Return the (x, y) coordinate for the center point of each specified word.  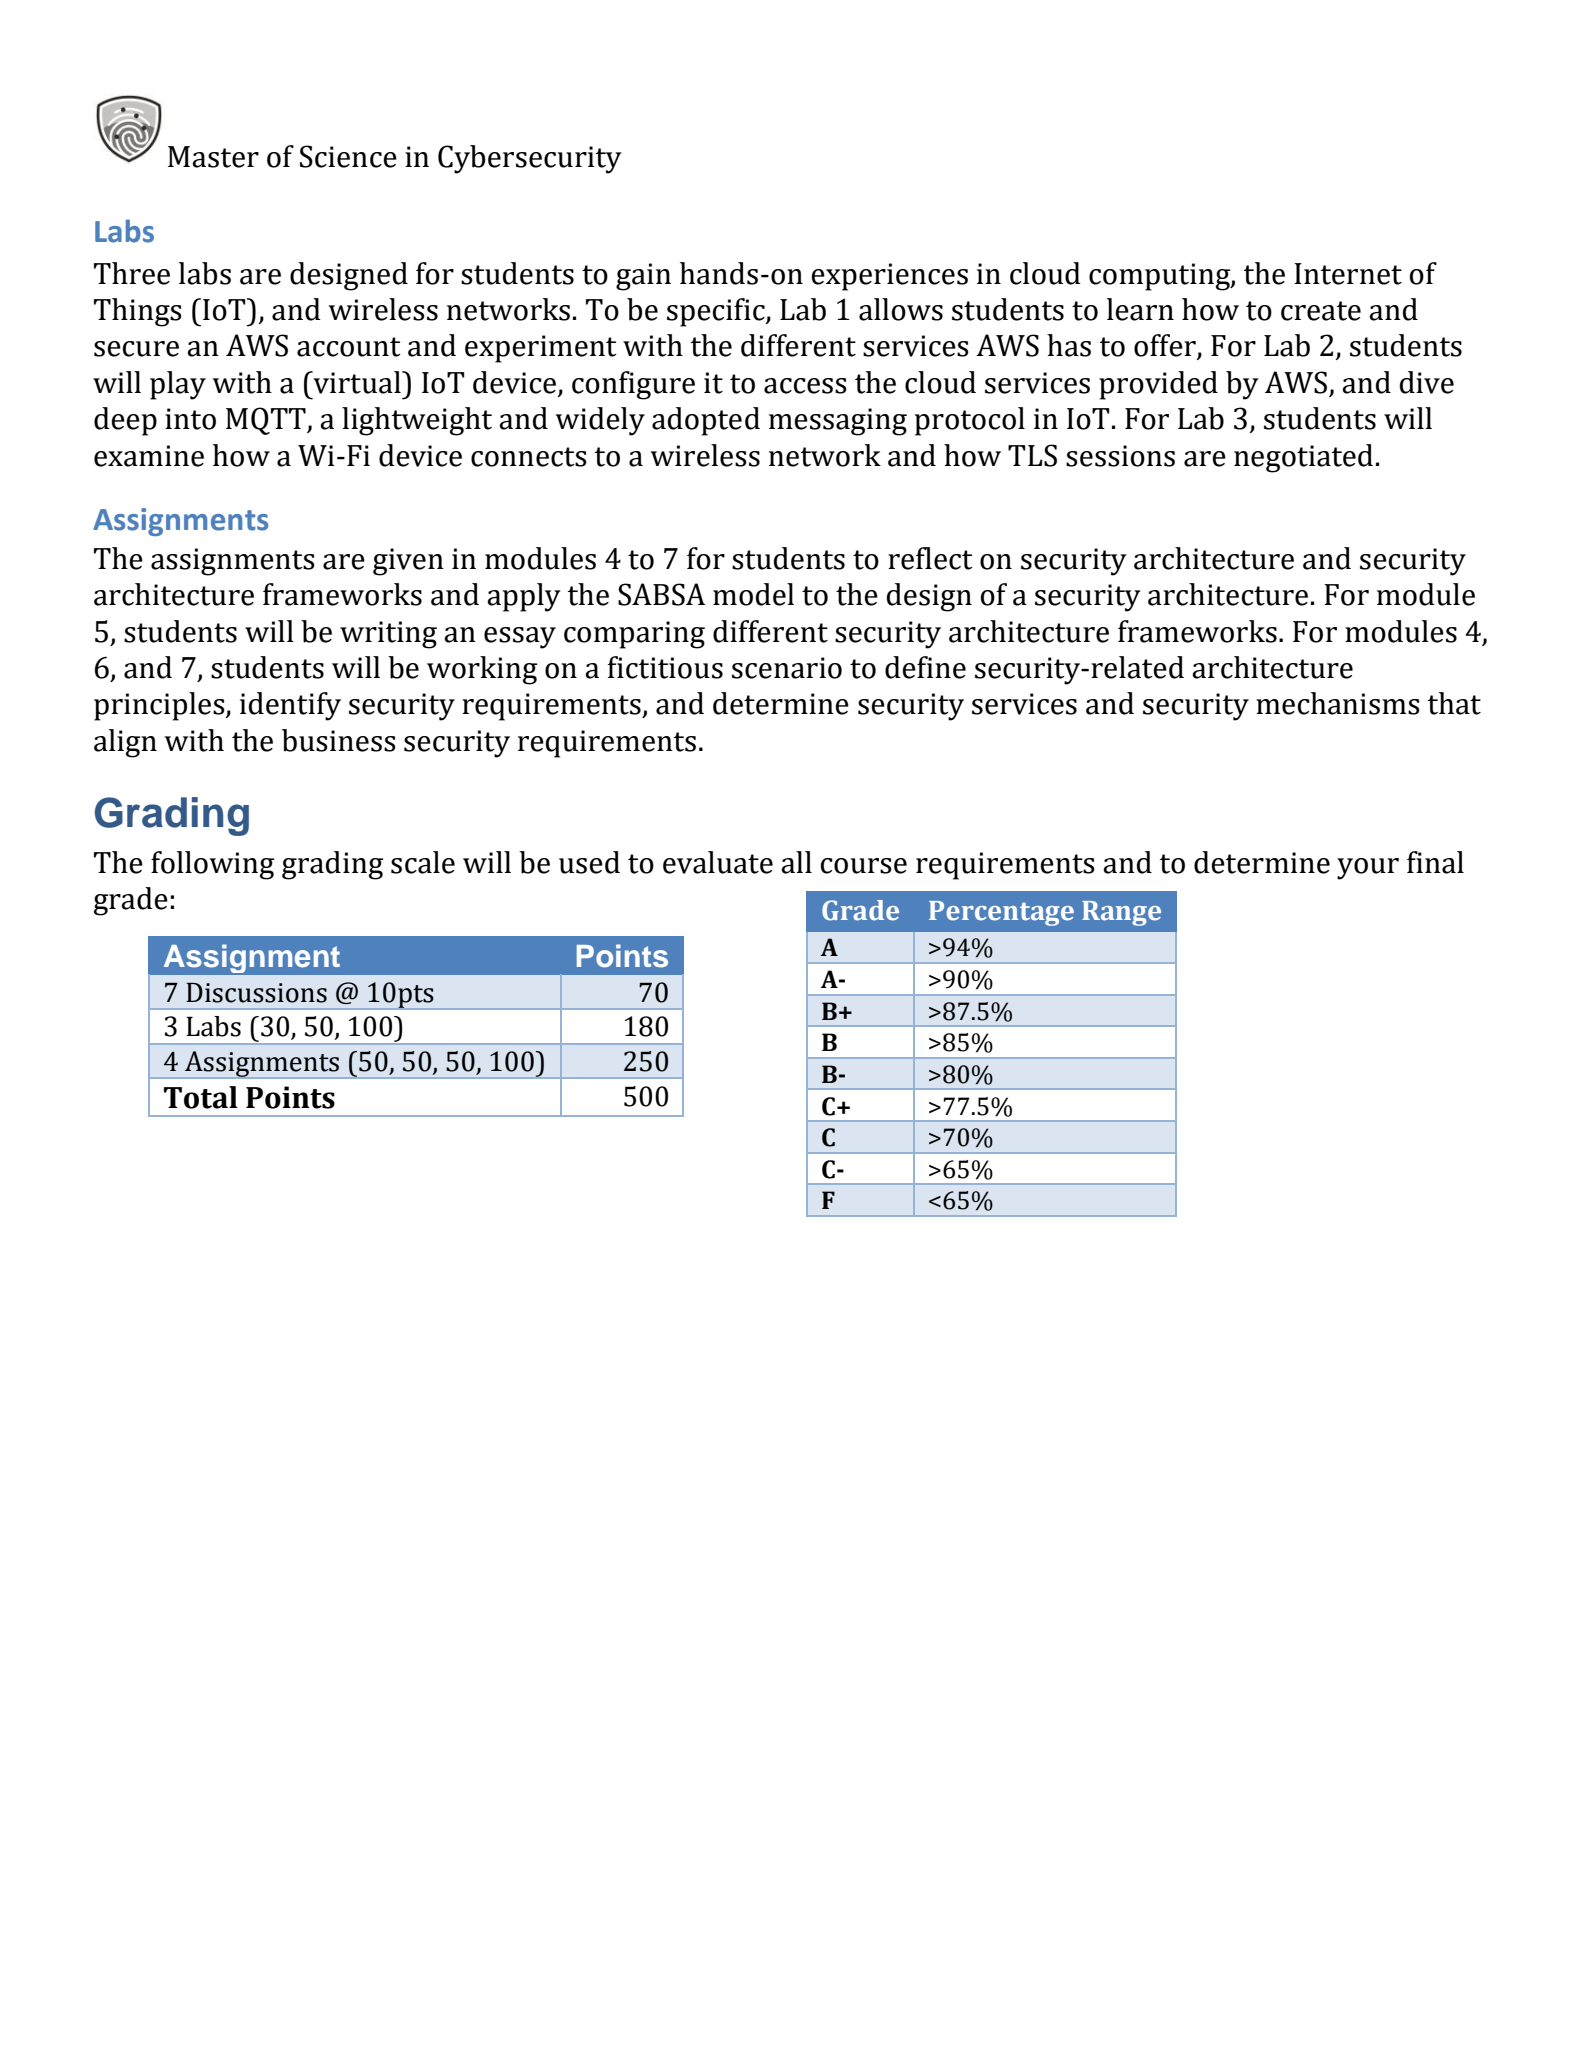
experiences (889, 277)
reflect (930, 558)
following (212, 865)
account (349, 347)
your (1368, 869)
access (805, 386)
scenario (787, 668)
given (408, 562)
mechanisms (1338, 703)
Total (201, 1097)
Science (348, 156)
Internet (1348, 274)
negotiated (1303, 458)
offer (1166, 346)
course (864, 866)
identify (290, 706)
